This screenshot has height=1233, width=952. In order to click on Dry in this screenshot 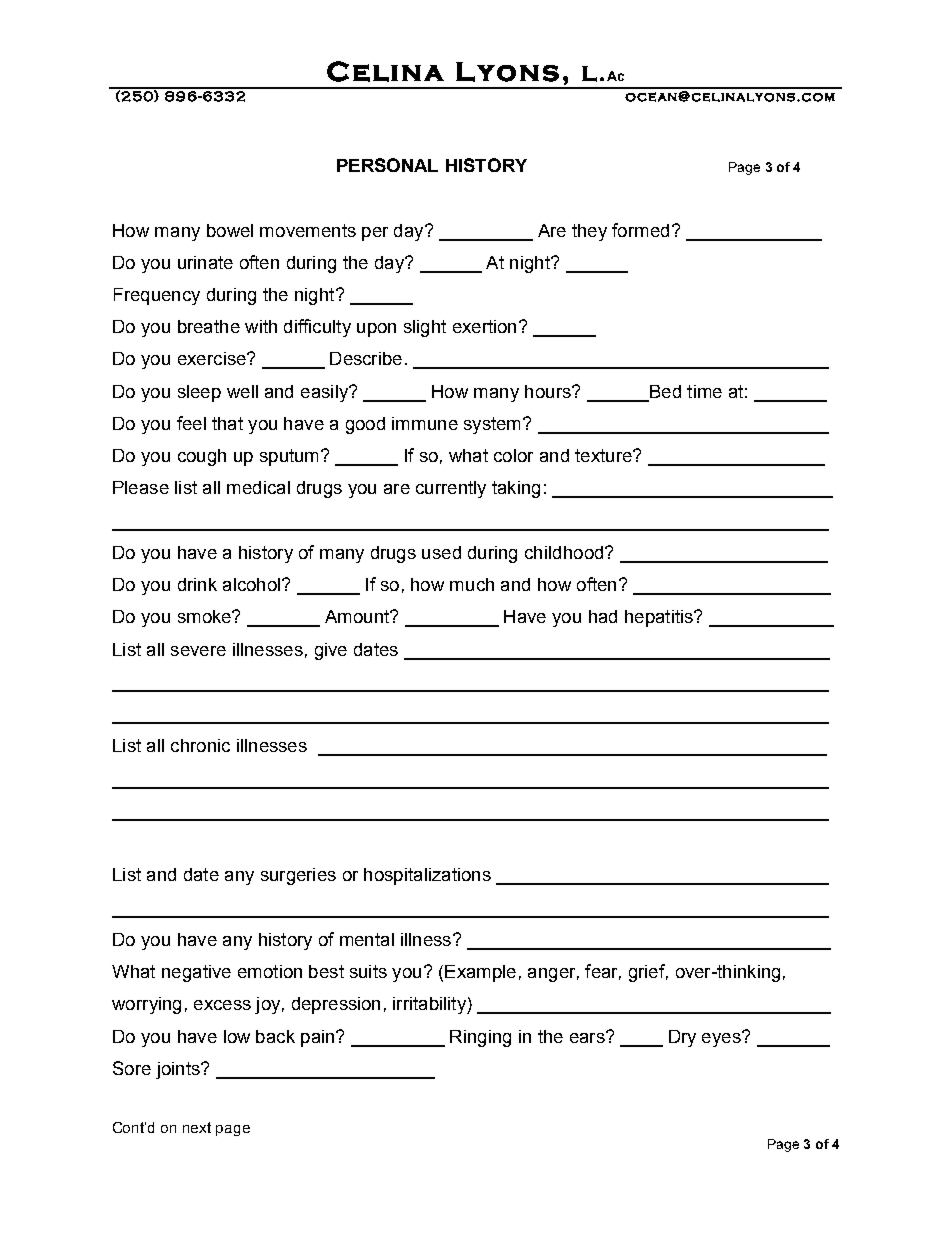, I will do `click(682, 1038)`.
